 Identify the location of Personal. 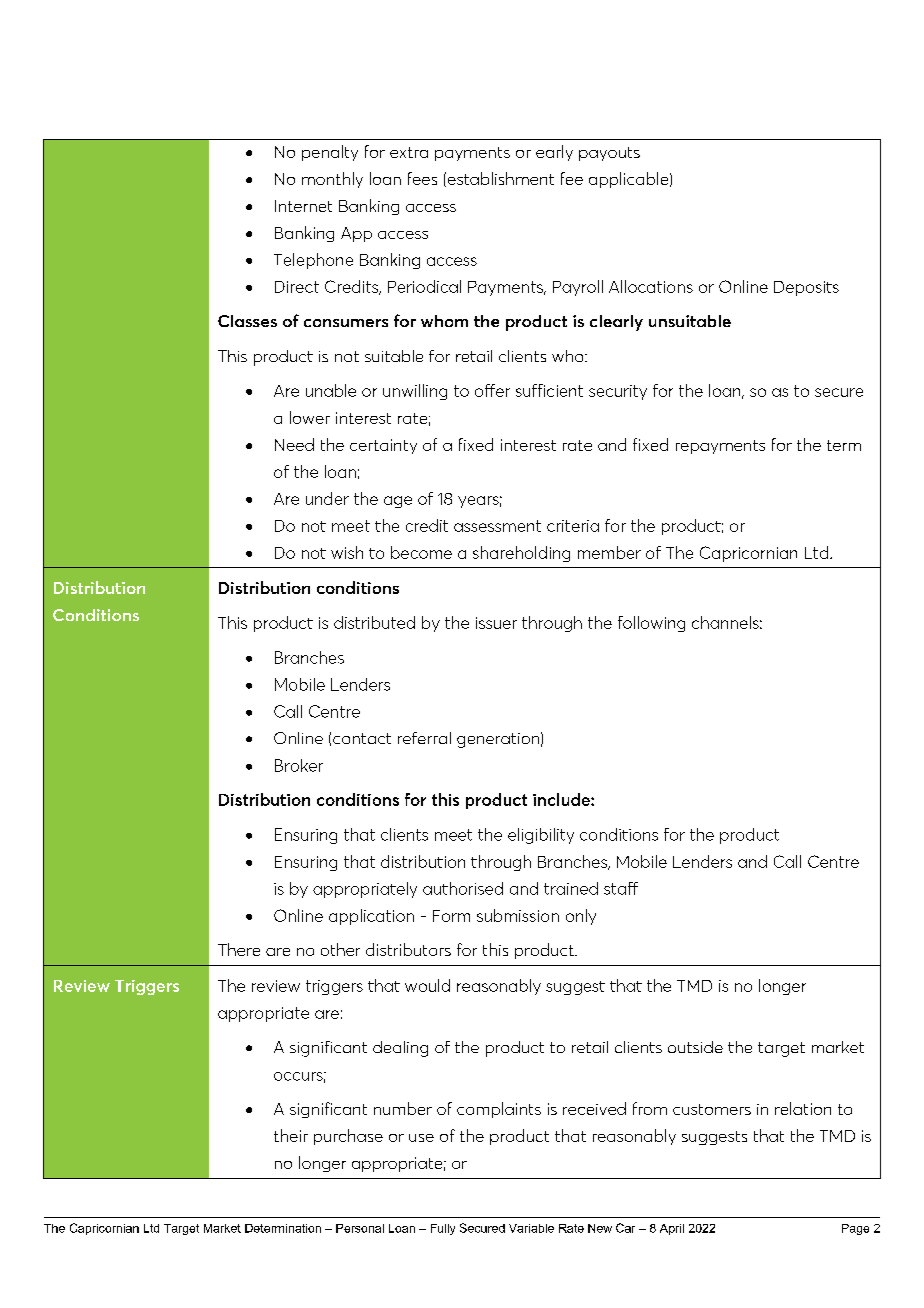
(360, 1228).
